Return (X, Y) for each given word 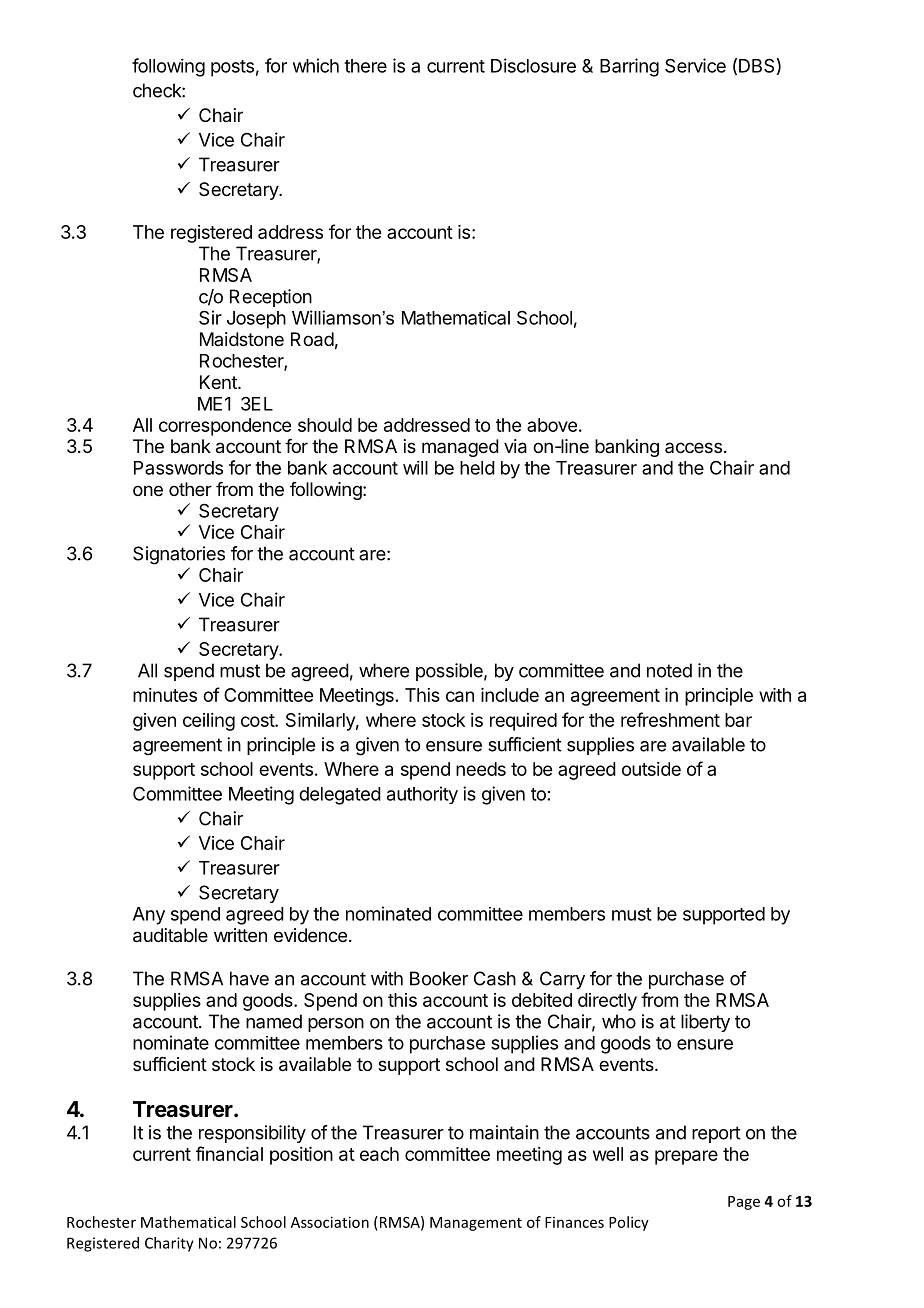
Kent (219, 382)
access (693, 447)
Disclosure (533, 65)
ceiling (209, 722)
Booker (439, 978)
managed (460, 448)
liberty (705, 1023)
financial (229, 1153)
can (460, 696)
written (240, 935)
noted (669, 670)
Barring (629, 67)
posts (232, 68)
